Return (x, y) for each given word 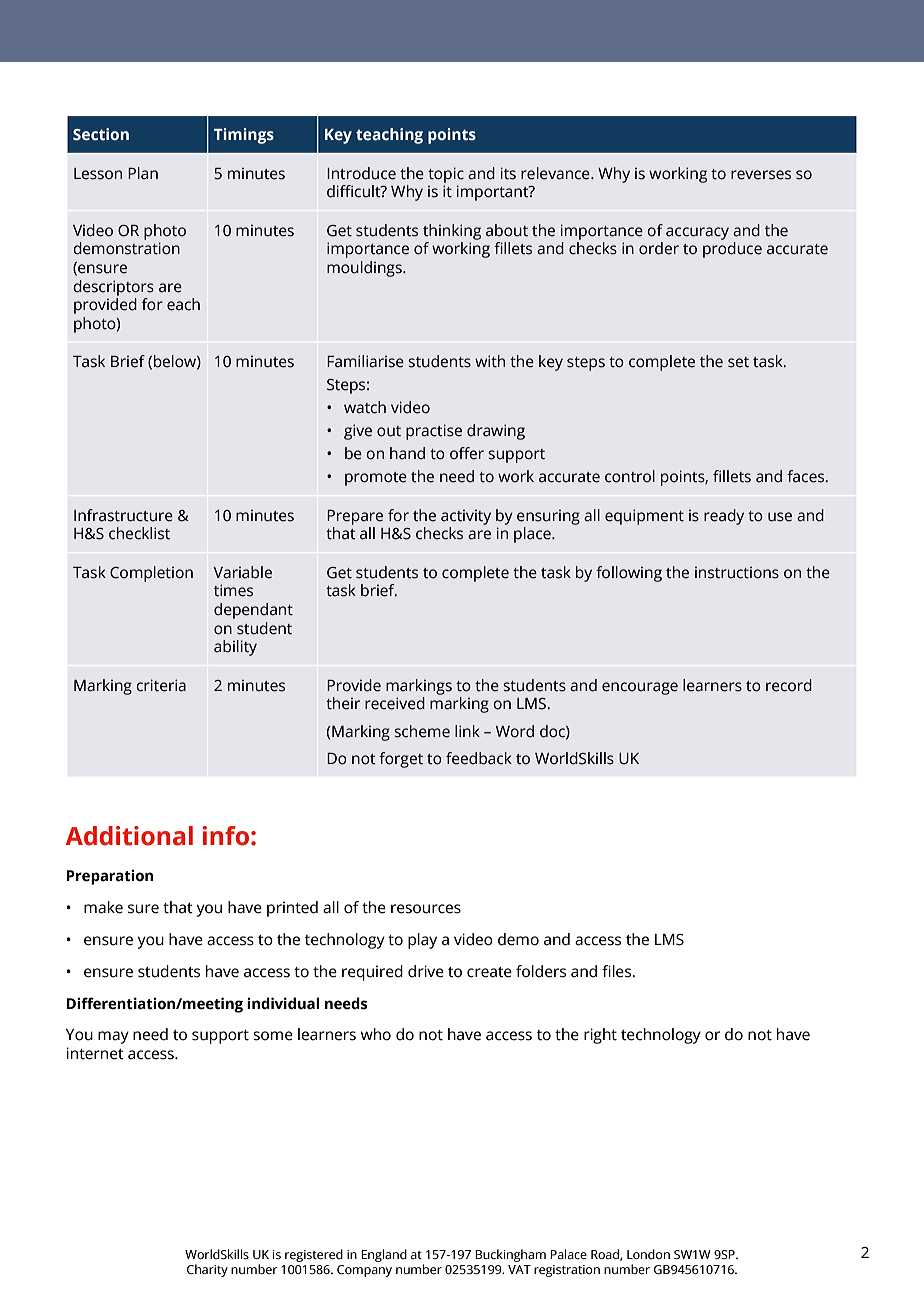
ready (724, 517)
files (618, 971)
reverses (761, 175)
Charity (207, 1270)
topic (446, 175)
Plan (143, 173)
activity (466, 517)
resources (426, 909)
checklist (139, 533)
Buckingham (510, 1255)
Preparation (110, 877)
